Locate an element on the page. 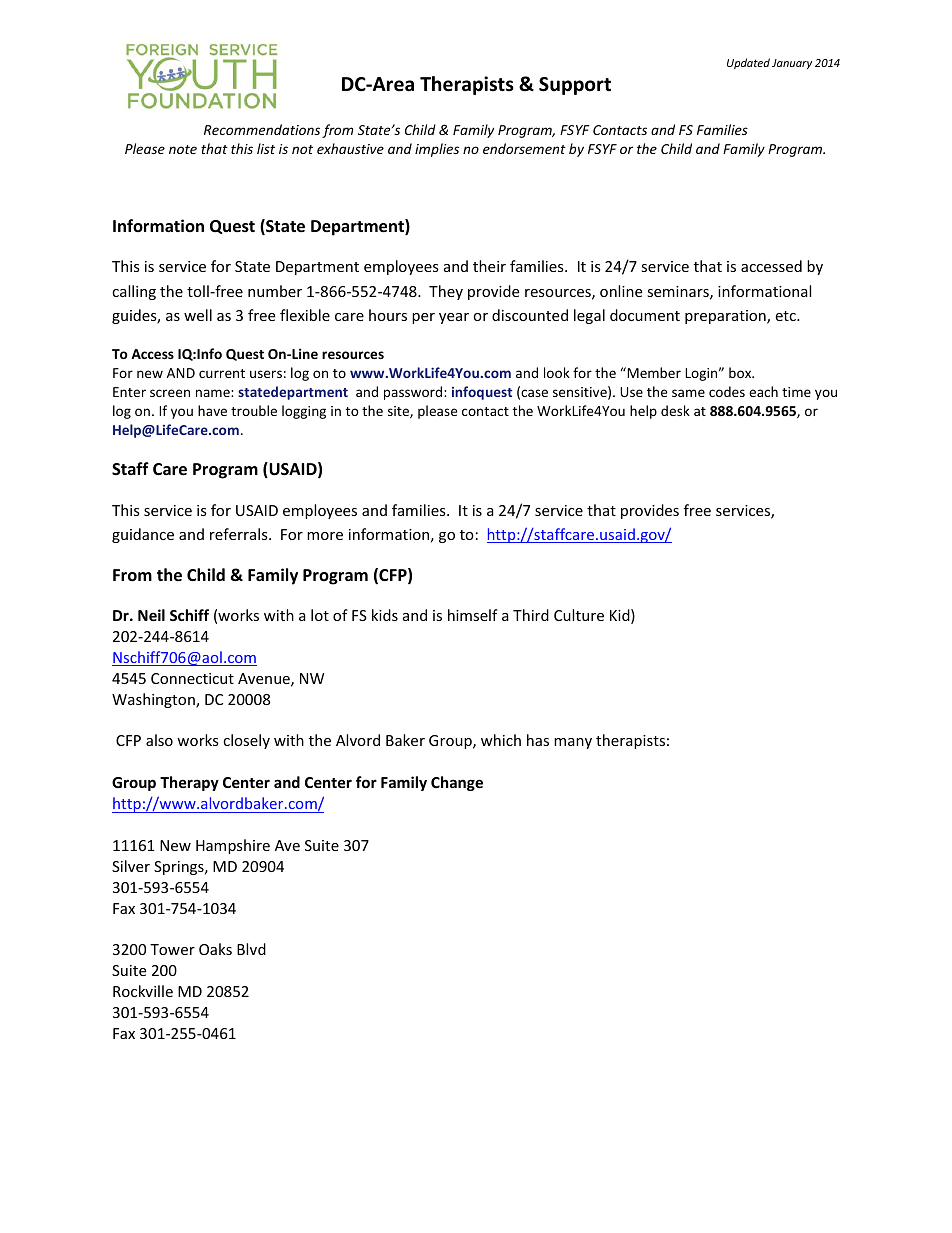  himself is located at coordinates (473, 615).
